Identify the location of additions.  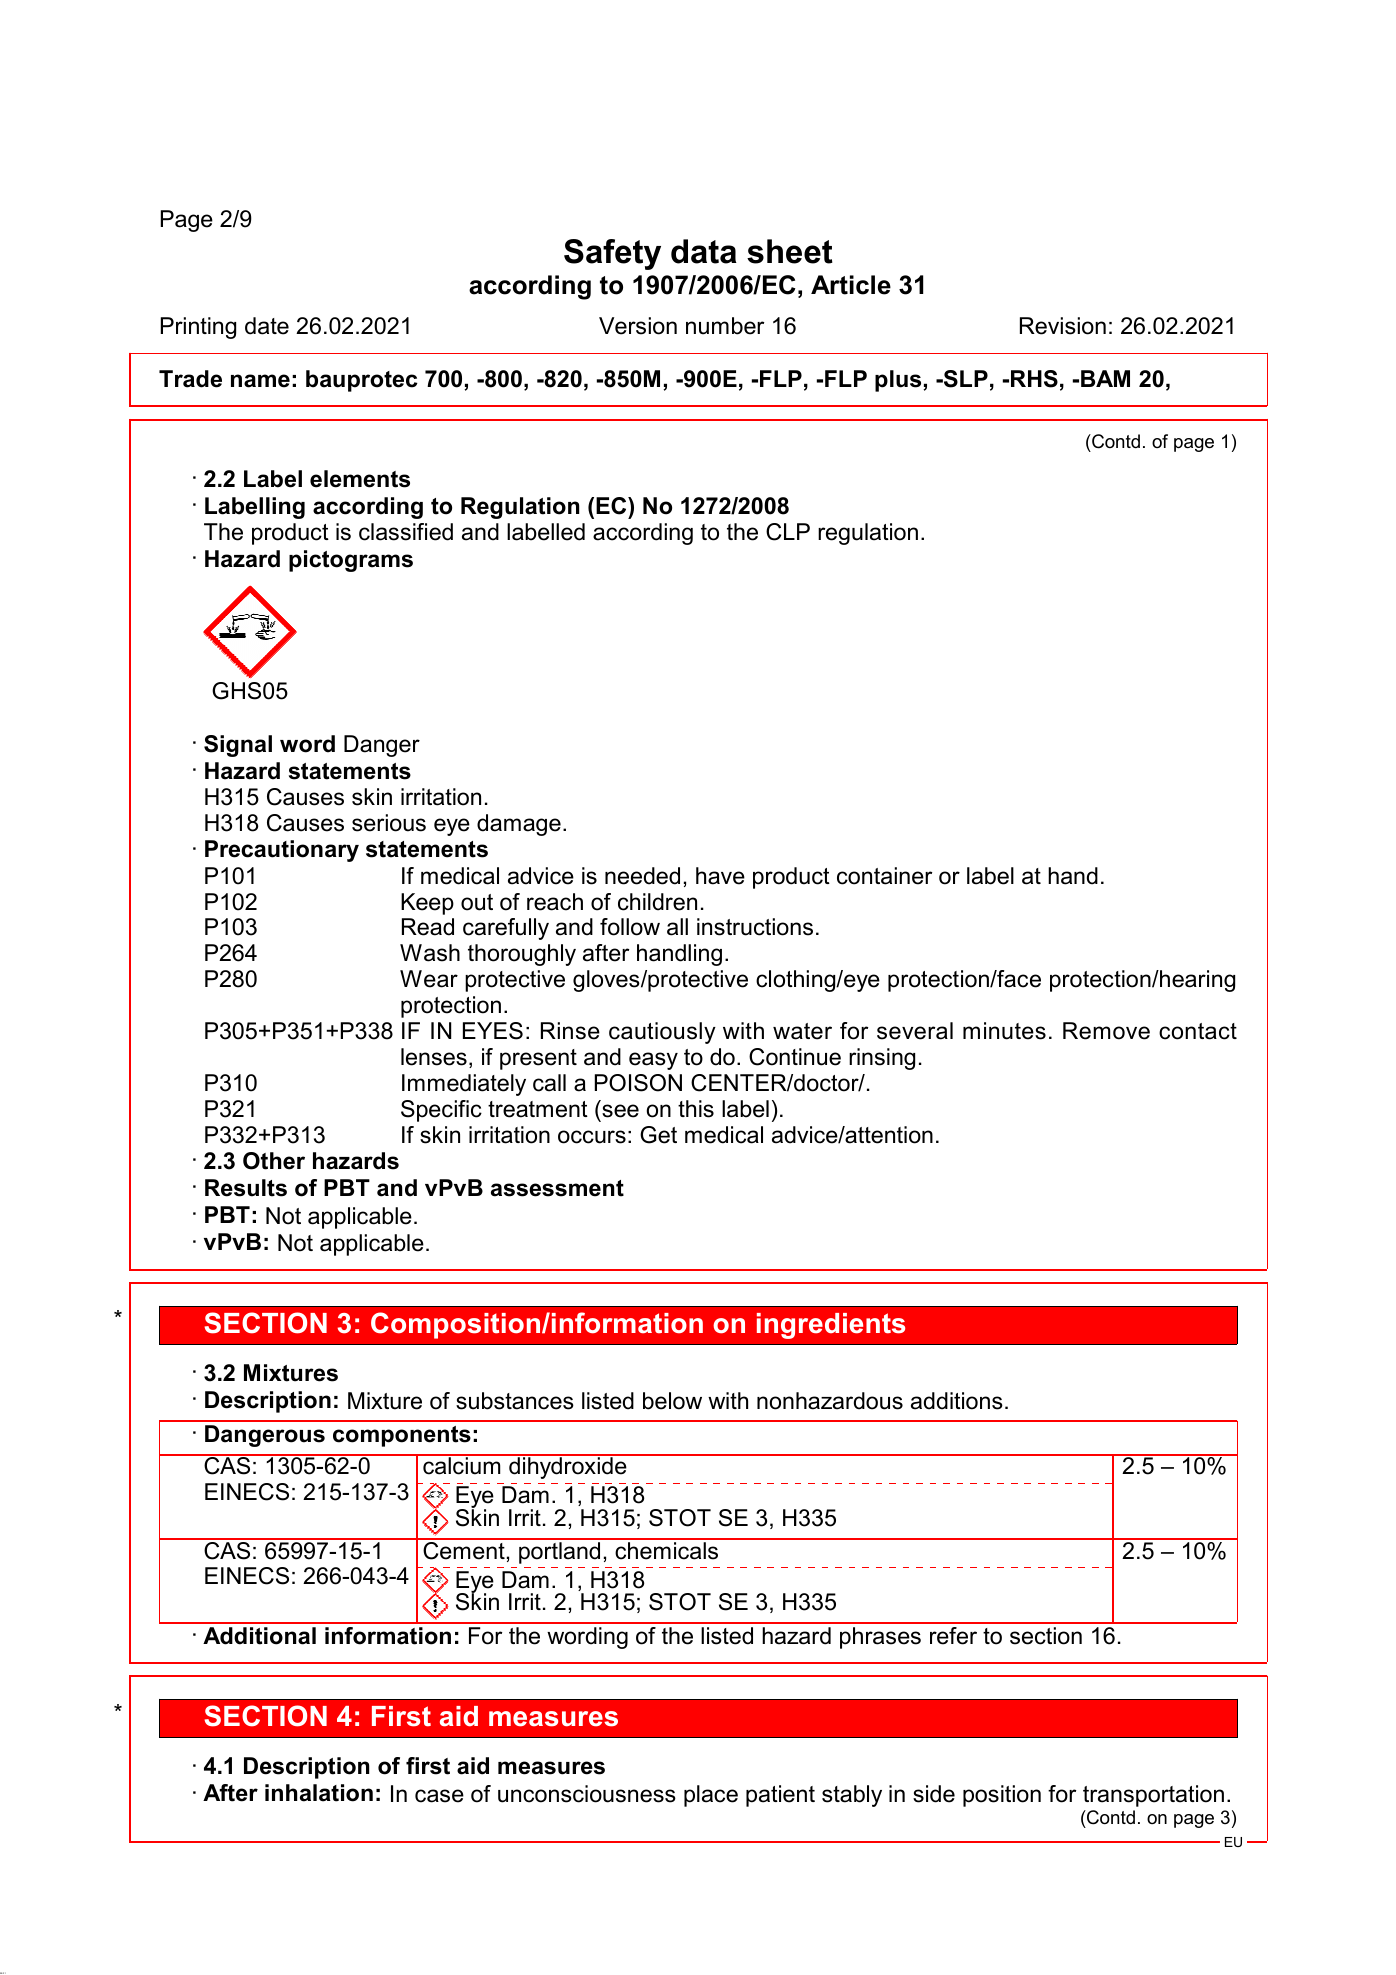
(957, 1401).
